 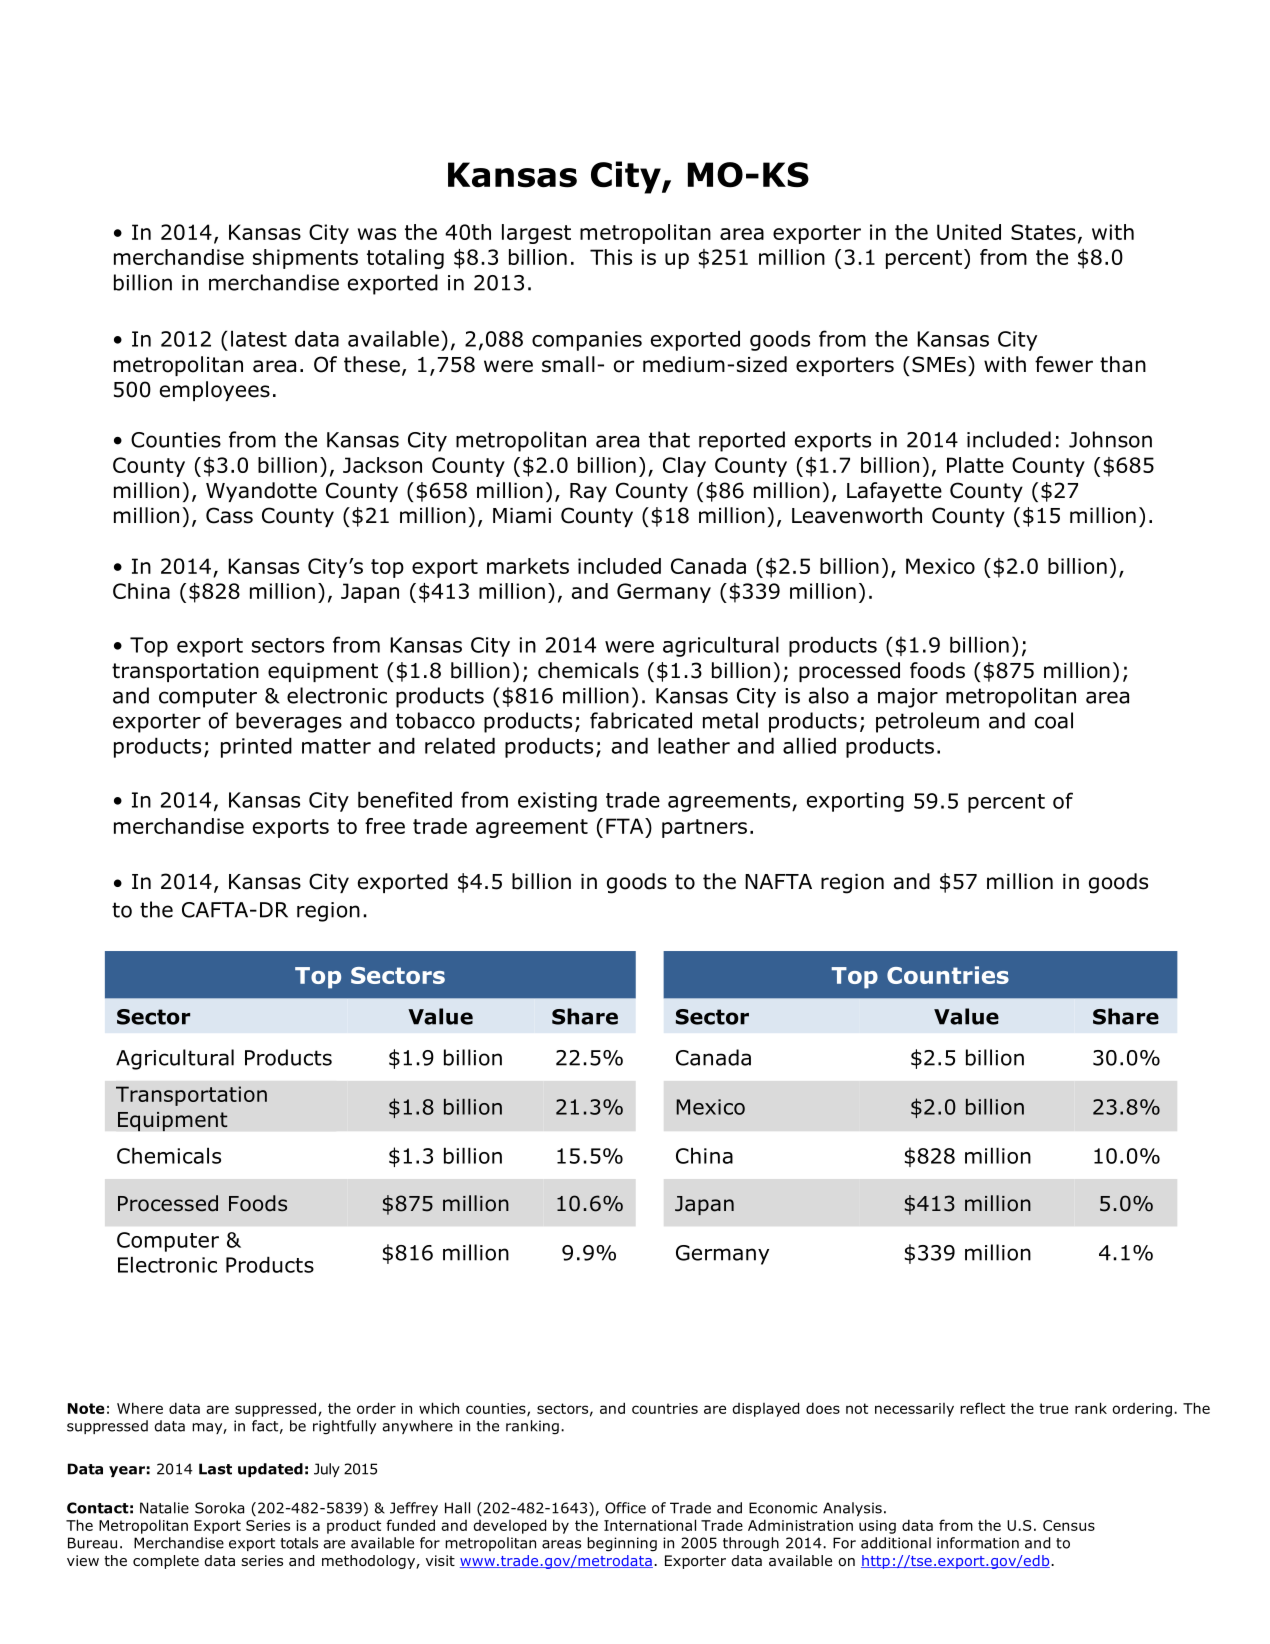 What do you see at coordinates (982, 1408) in the screenshot?
I see `reflect` at bounding box center [982, 1408].
